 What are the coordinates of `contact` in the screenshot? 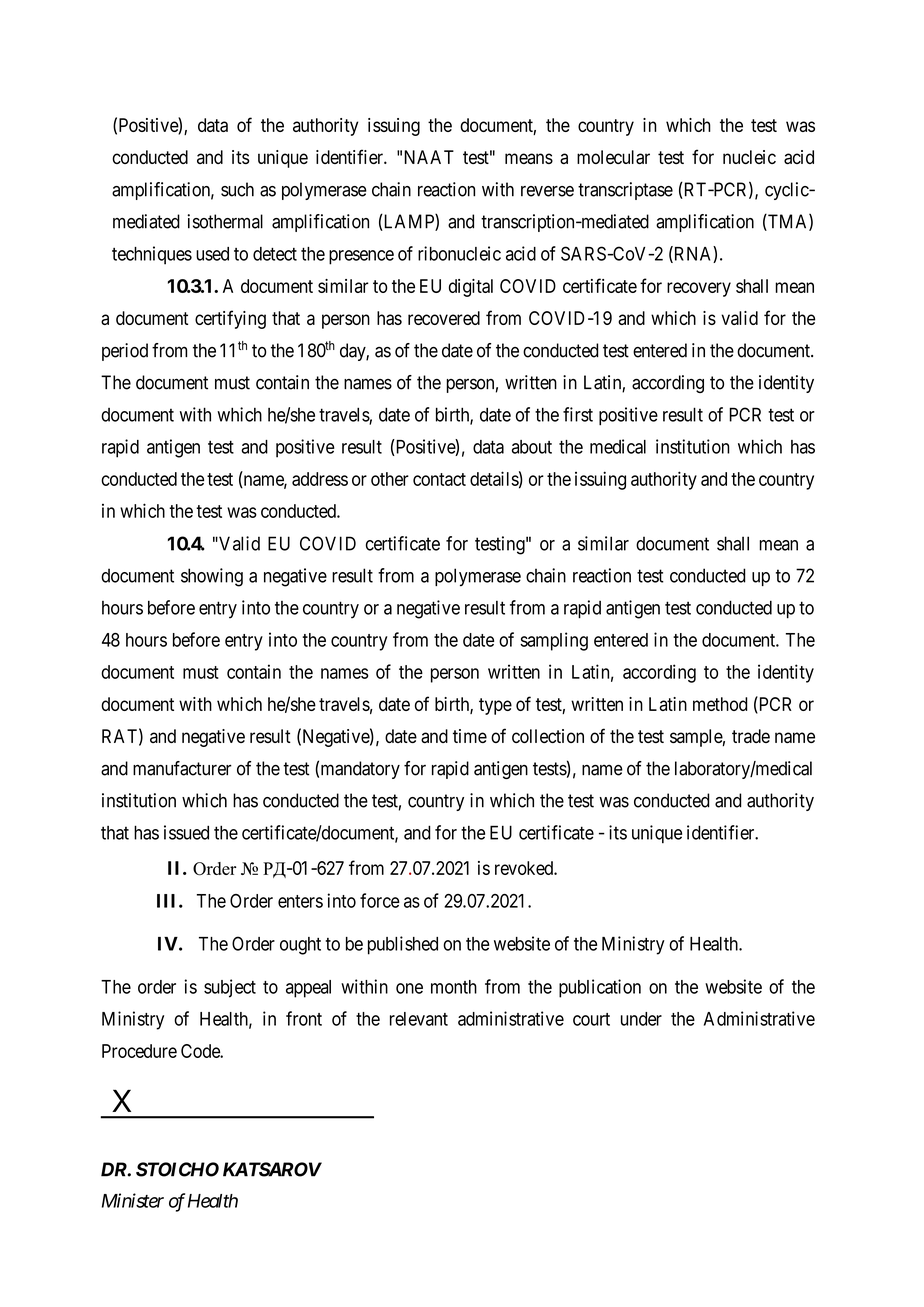 It's located at (439, 479).
